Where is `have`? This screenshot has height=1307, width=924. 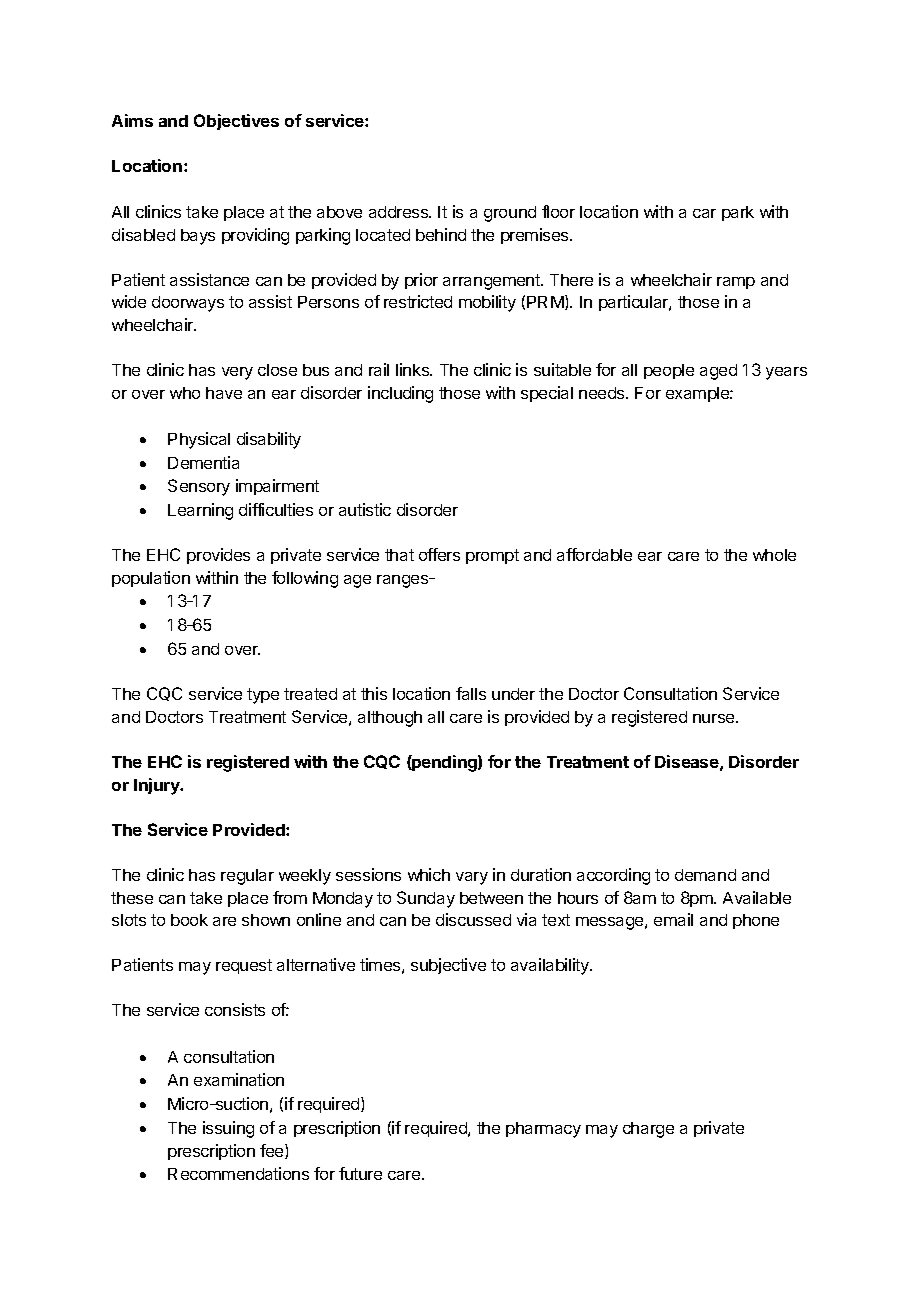 have is located at coordinates (224, 393).
